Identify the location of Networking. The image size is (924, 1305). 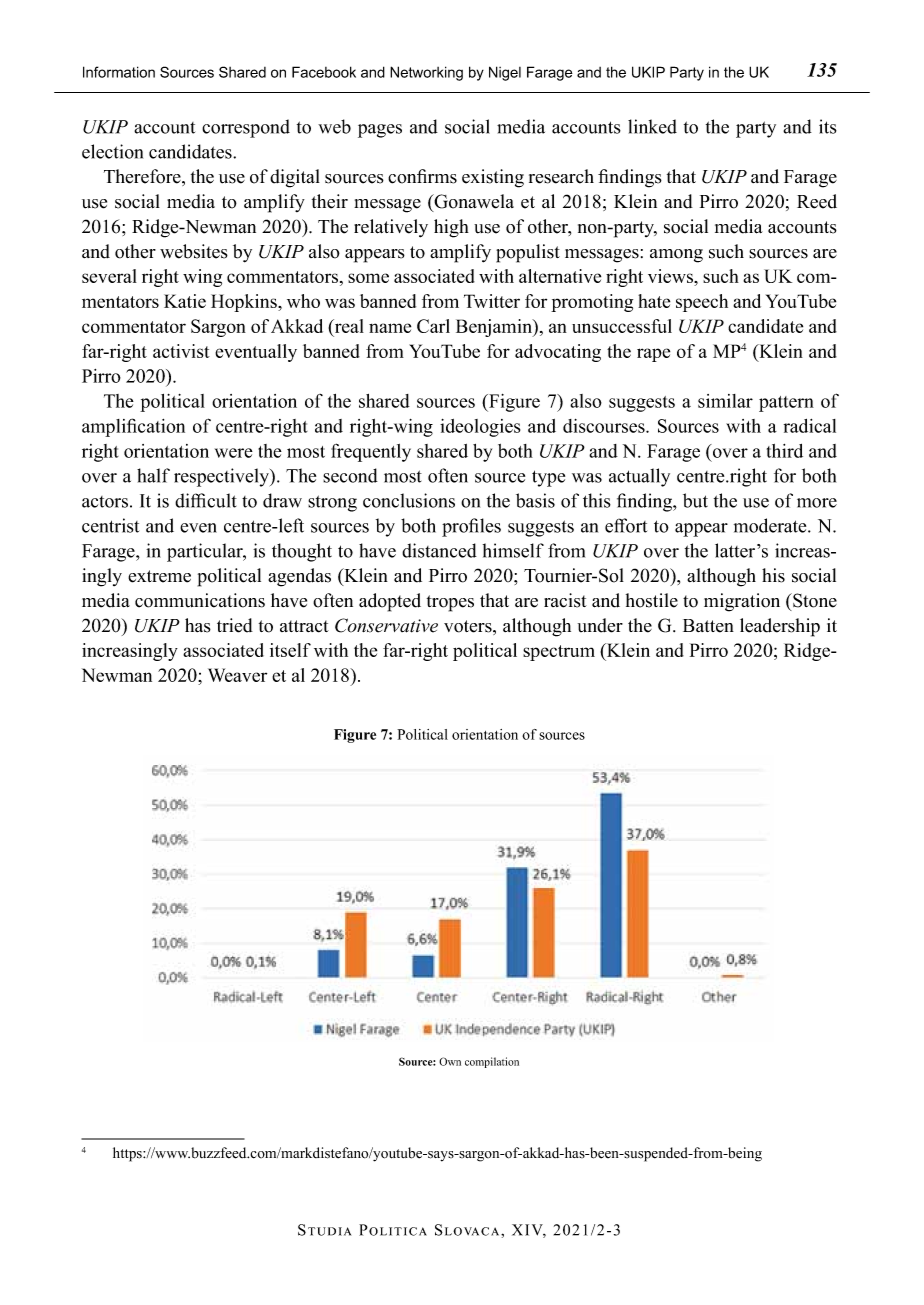
(426, 73).
